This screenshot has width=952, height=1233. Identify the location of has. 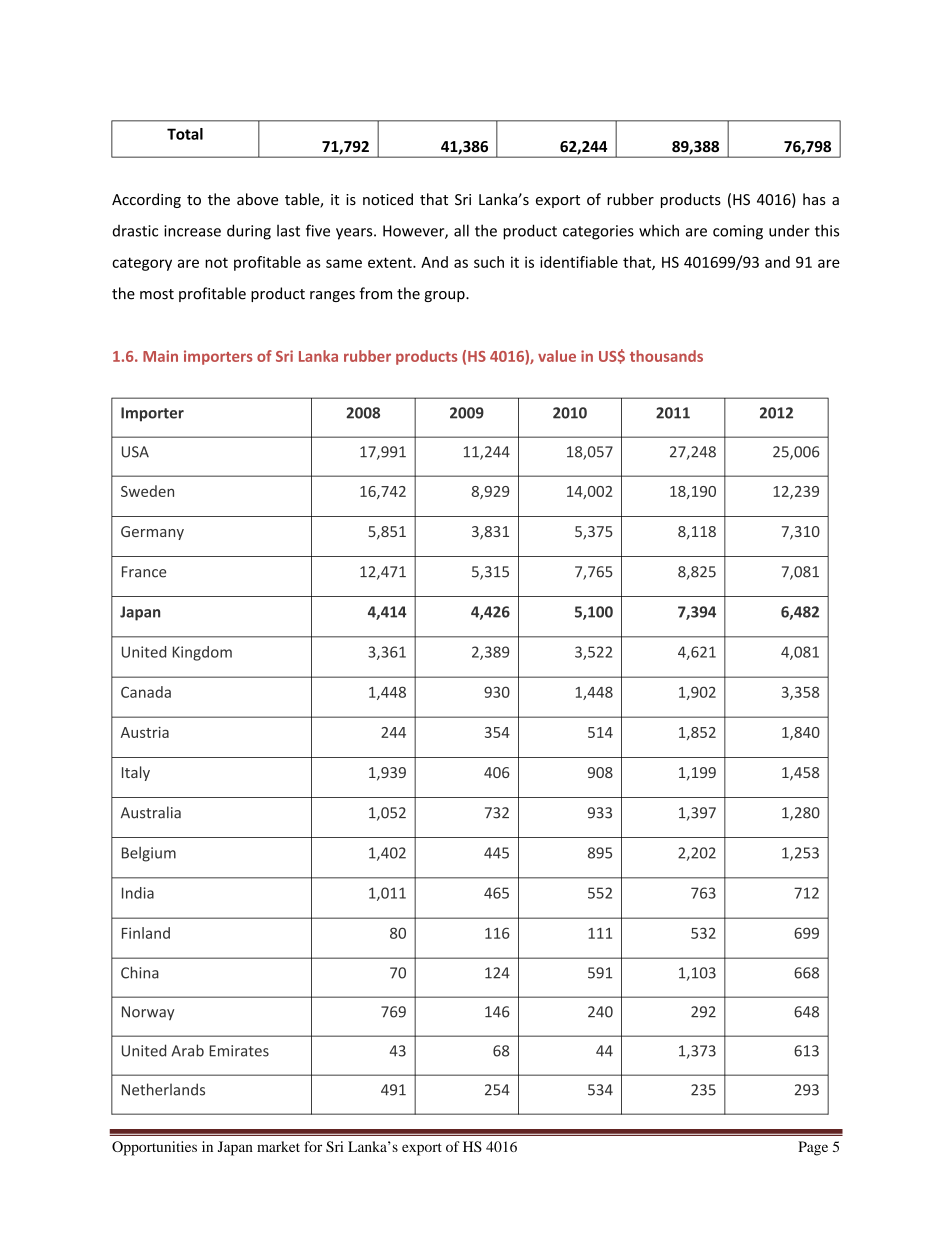
(814, 199).
